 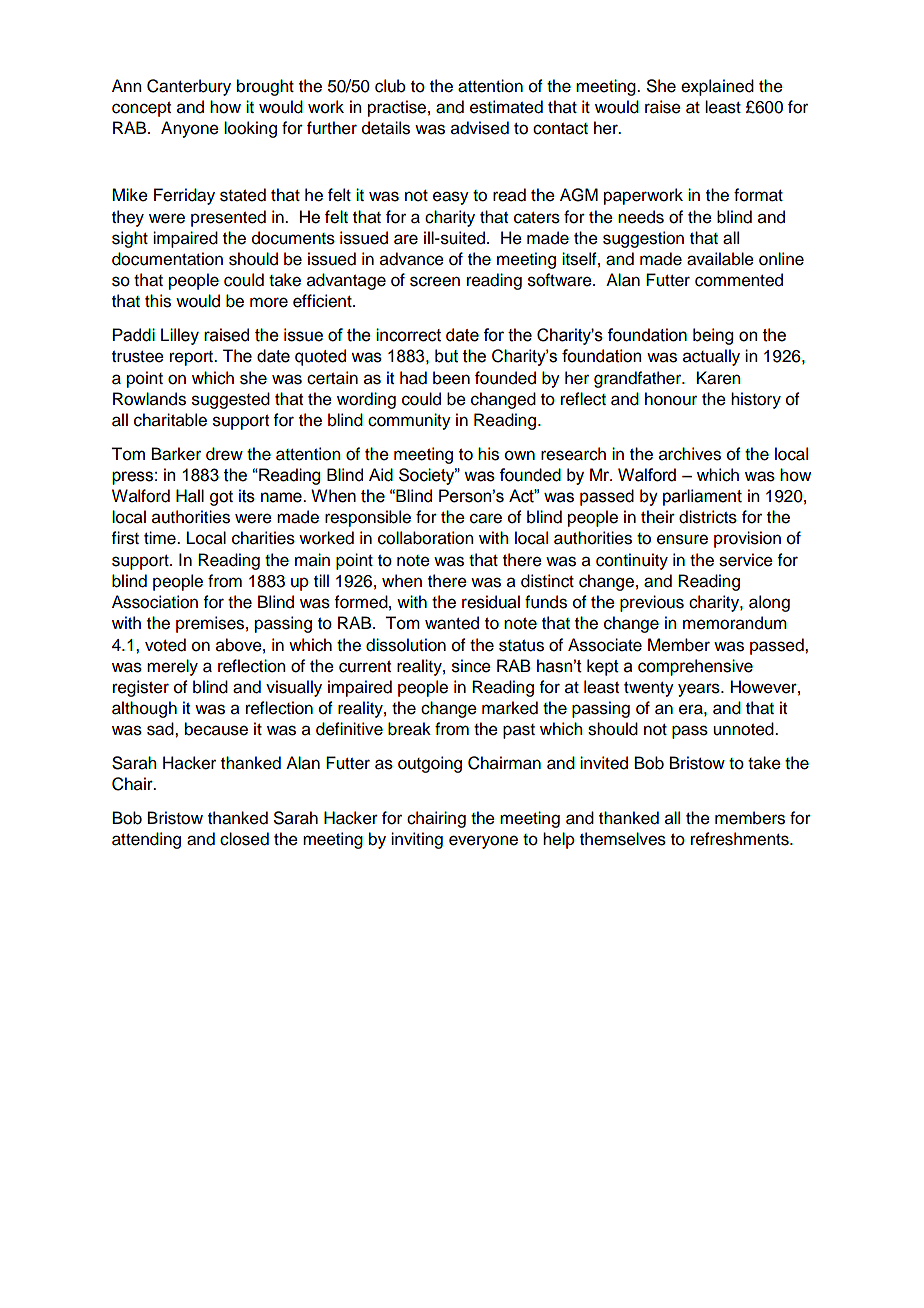 What do you see at coordinates (224, 454) in the screenshot?
I see `drew` at bounding box center [224, 454].
